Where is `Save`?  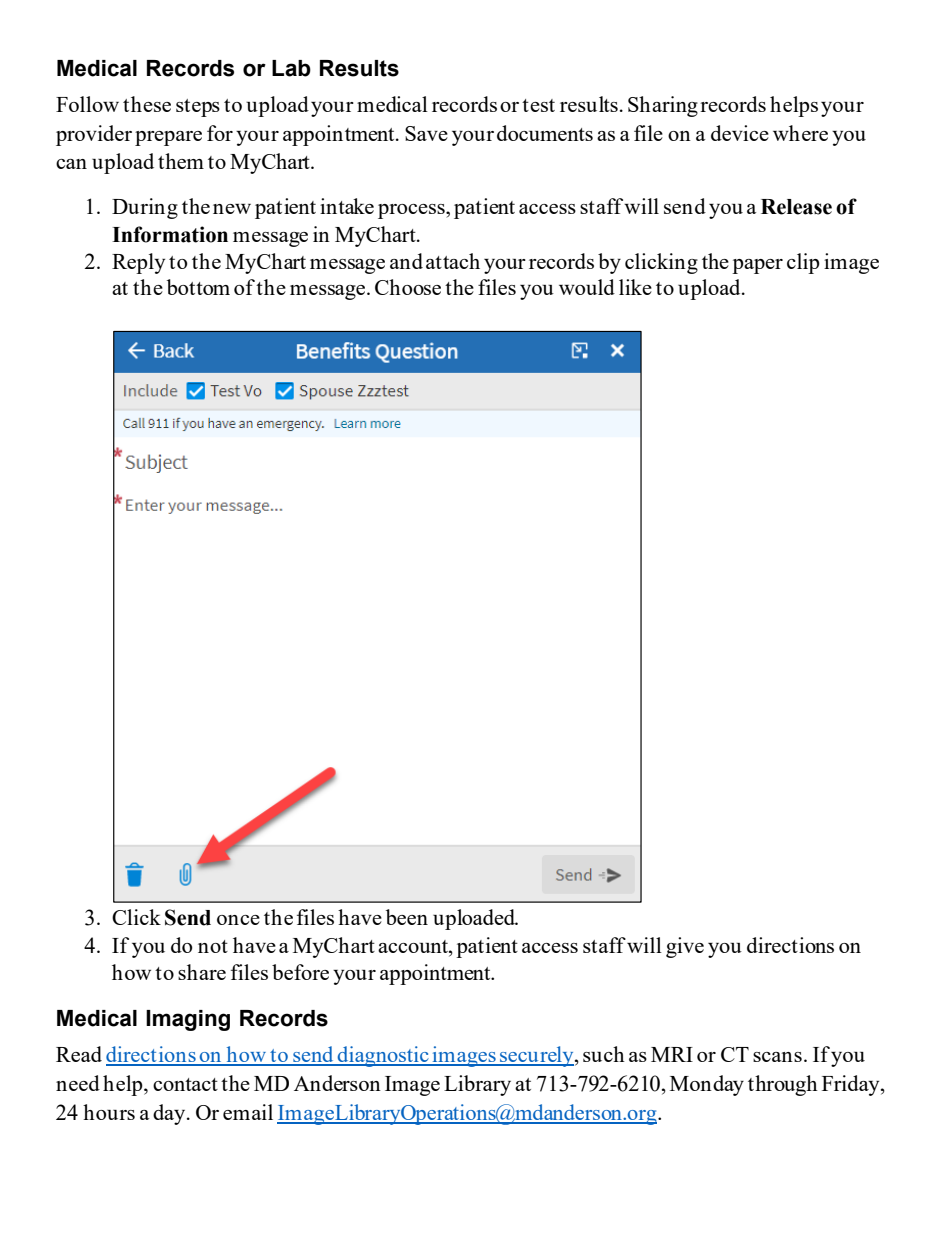
Save is located at coordinates (426, 133).
